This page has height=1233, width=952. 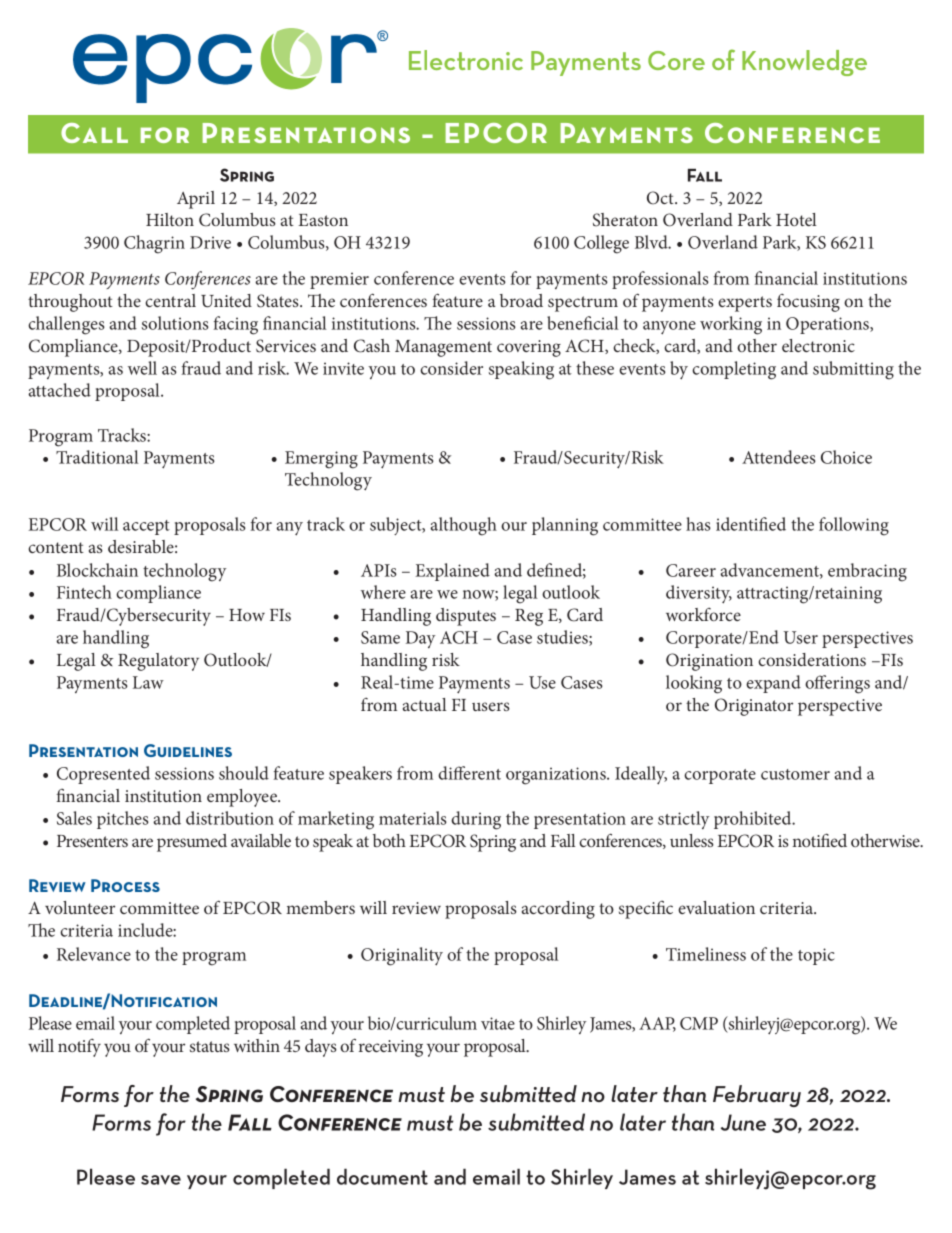 What do you see at coordinates (123, 820) in the page?
I see `pitches` at bounding box center [123, 820].
